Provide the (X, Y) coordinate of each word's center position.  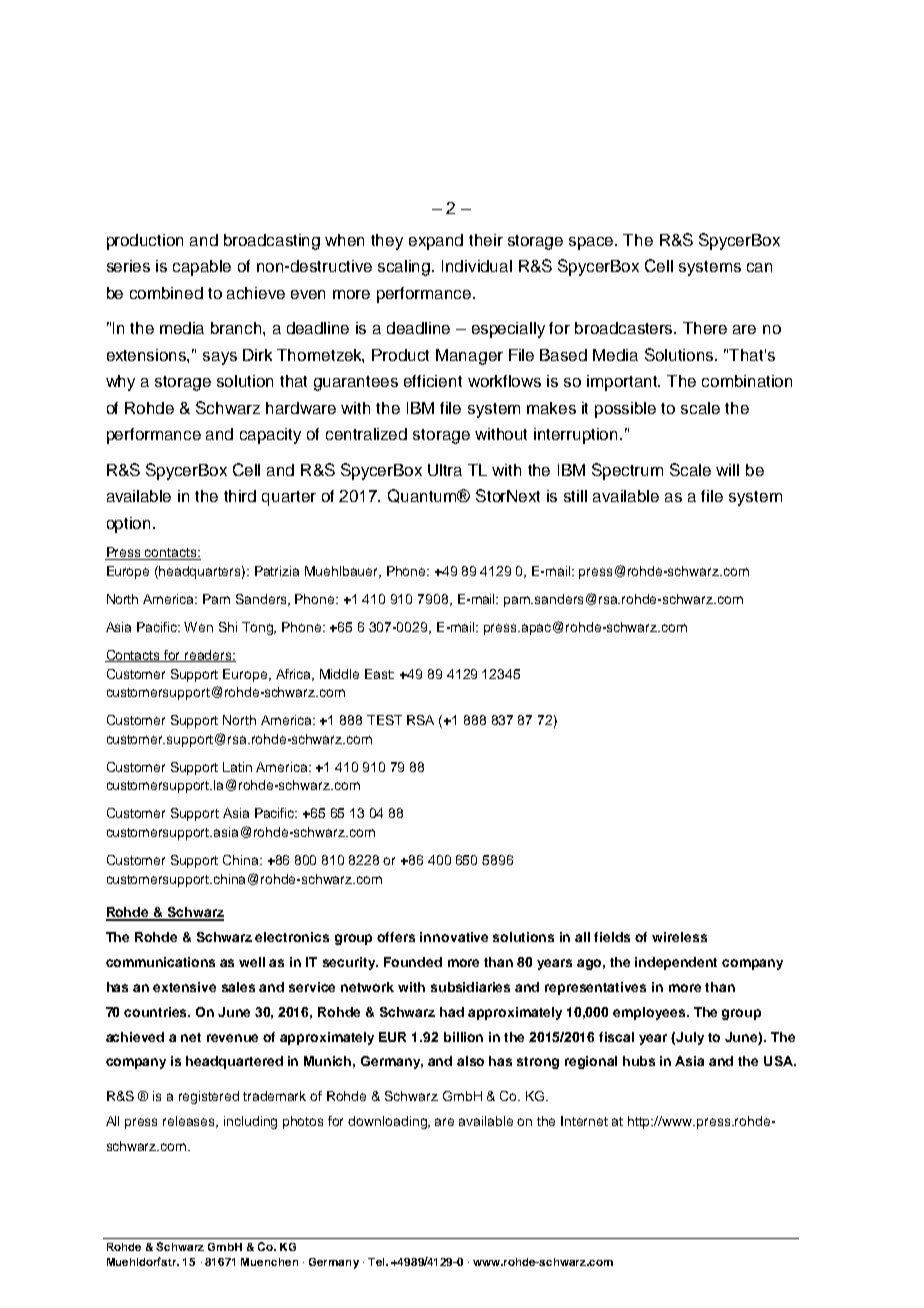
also (470, 1061)
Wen (198, 627)
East (379, 674)
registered (209, 1097)
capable (202, 268)
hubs (639, 1061)
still (575, 496)
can (759, 267)
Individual (477, 266)
